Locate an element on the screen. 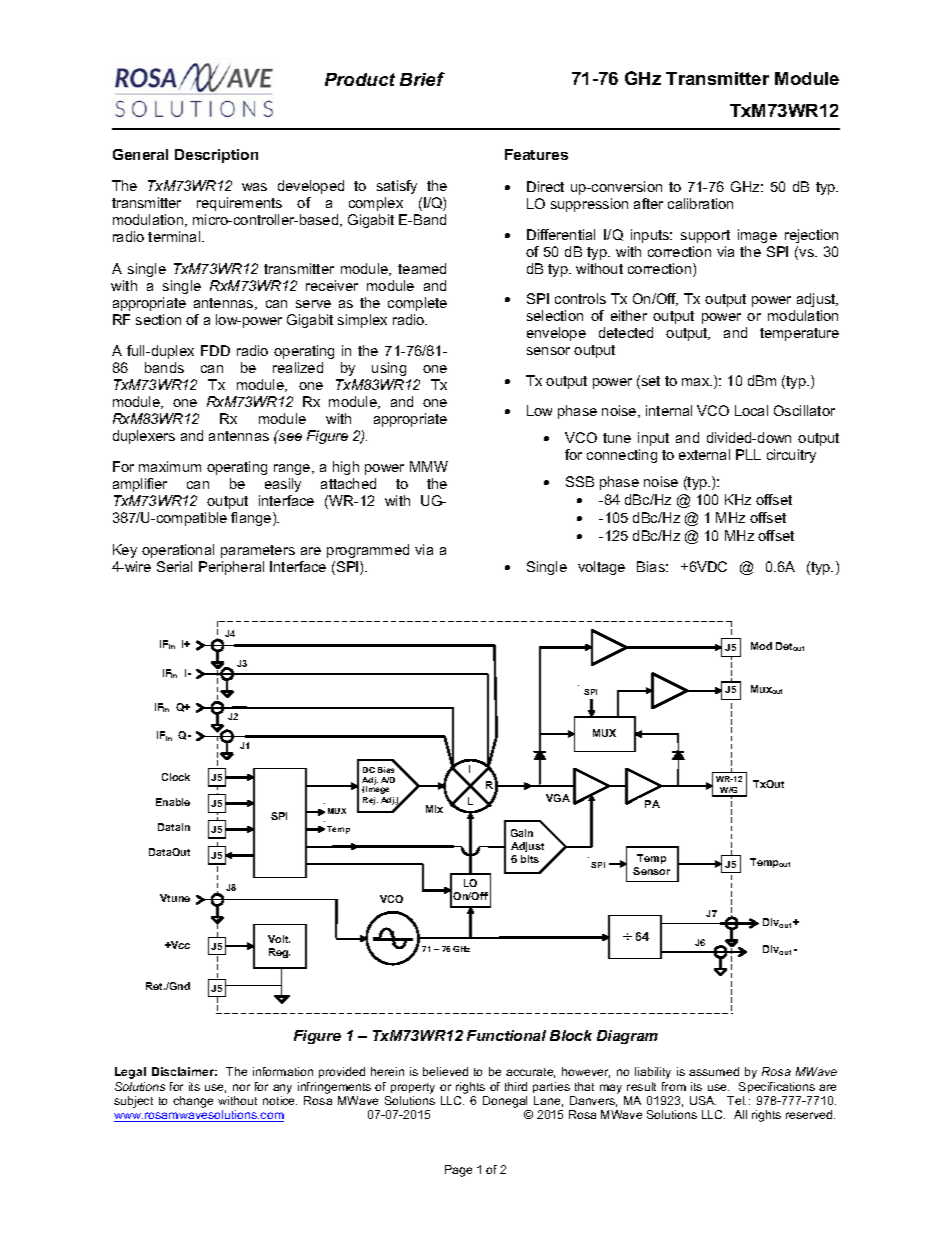 Image resolution: width=952 pixels, height=1233 pixels. Description is located at coordinates (216, 156).
